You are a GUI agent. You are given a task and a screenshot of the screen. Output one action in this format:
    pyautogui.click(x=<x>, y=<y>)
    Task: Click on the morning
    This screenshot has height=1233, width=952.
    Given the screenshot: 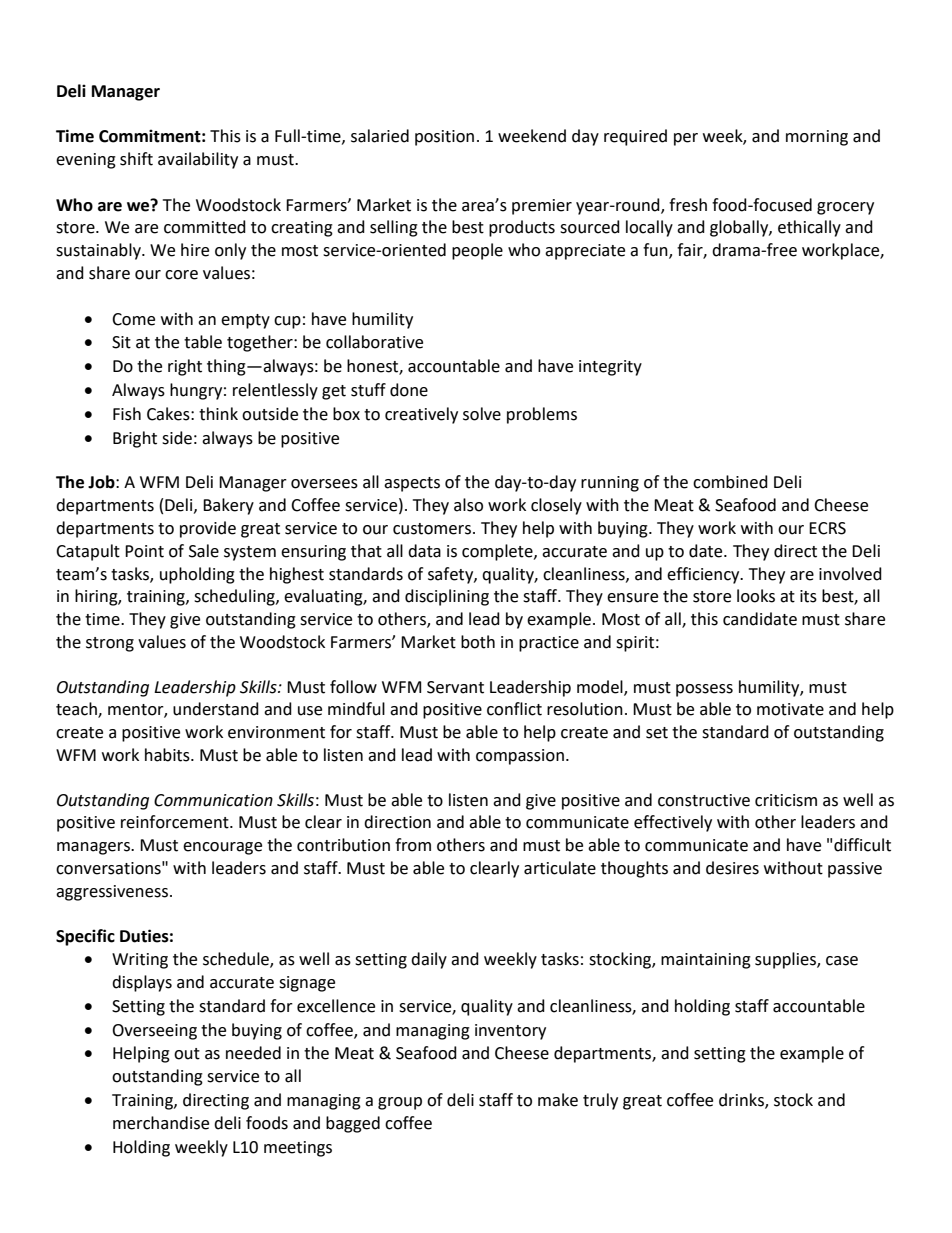 What is the action you would take?
    pyautogui.click(x=817, y=138)
